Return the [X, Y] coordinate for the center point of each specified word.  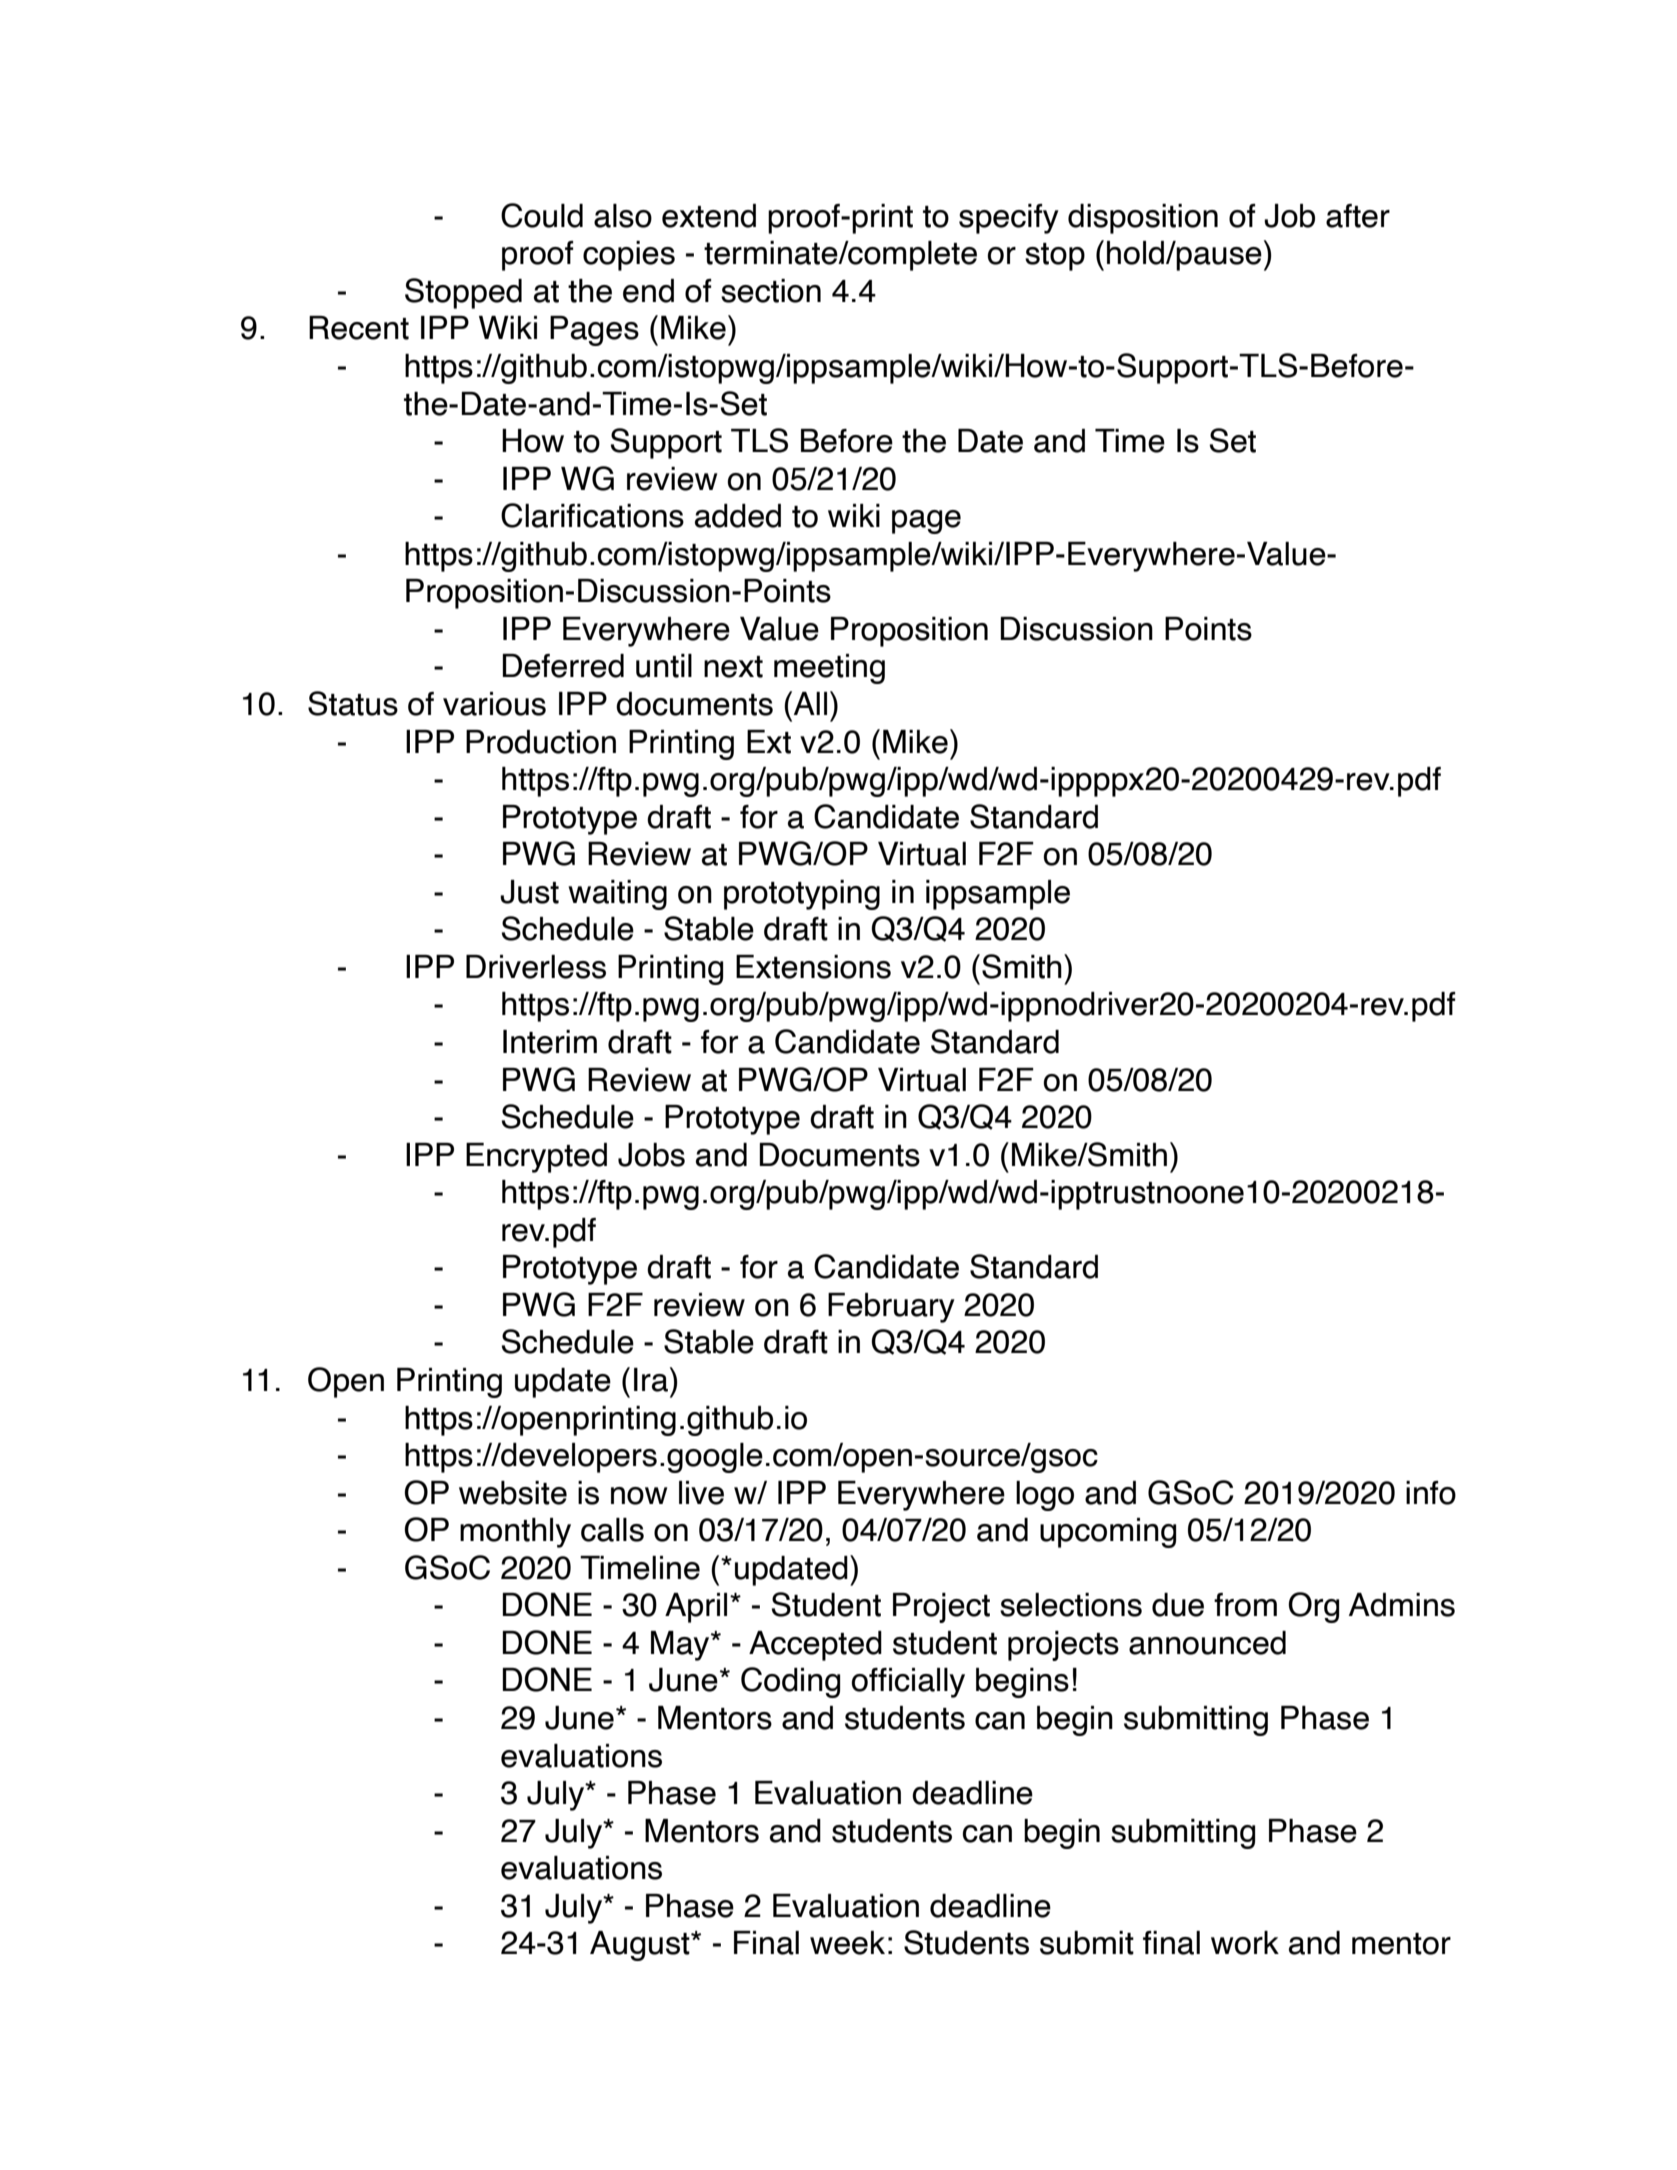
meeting [829, 669]
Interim [550, 1042]
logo [1045, 1496]
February [891, 1308]
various [494, 704]
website [513, 1493]
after [1358, 216]
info [1431, 1493]
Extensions [813, 967]
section [771, 291]
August [641, 1946]
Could [542, 215]
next [733, 667]
